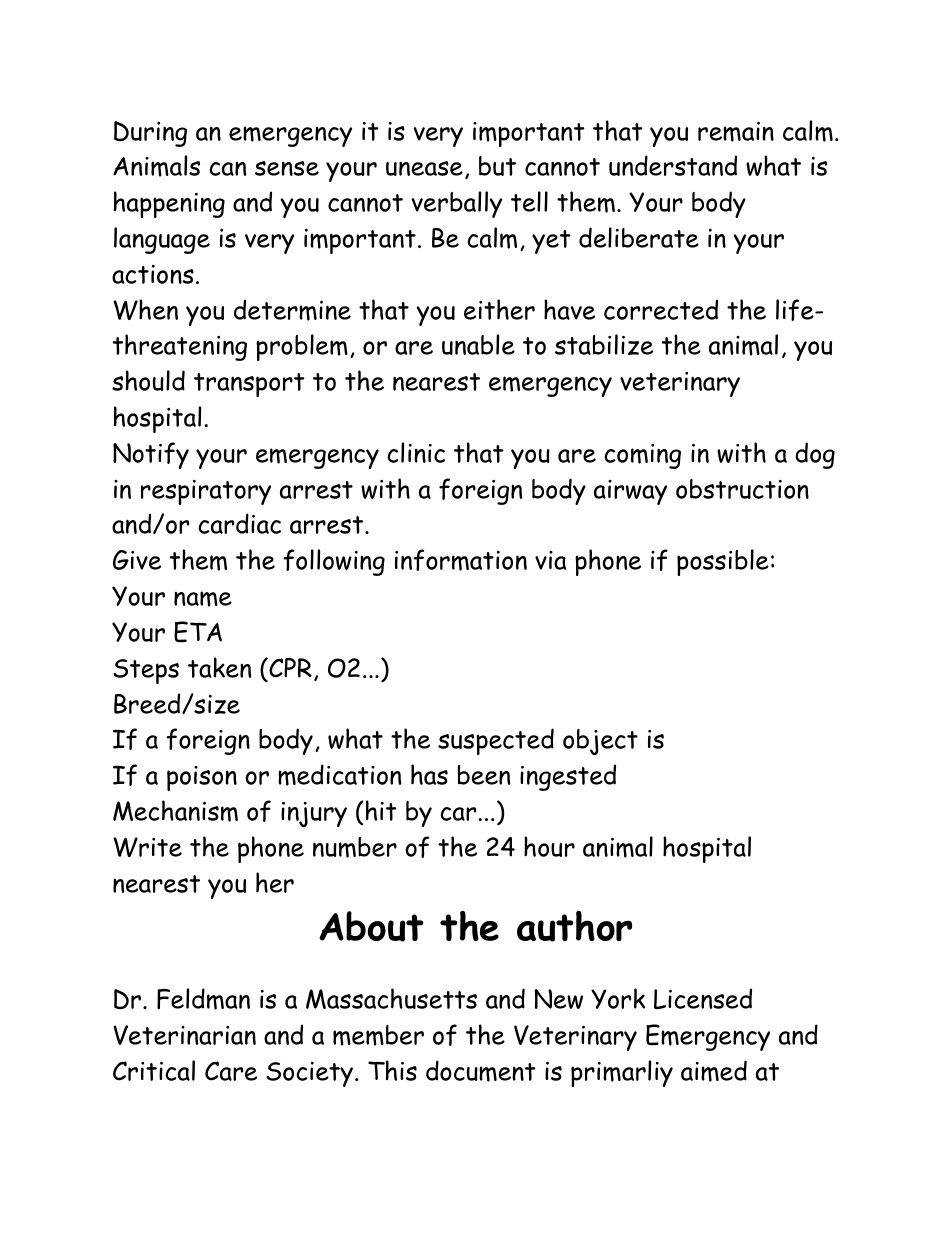 This screenshot has height=1233, width=952. I want to click on been, so click(484, 775).
